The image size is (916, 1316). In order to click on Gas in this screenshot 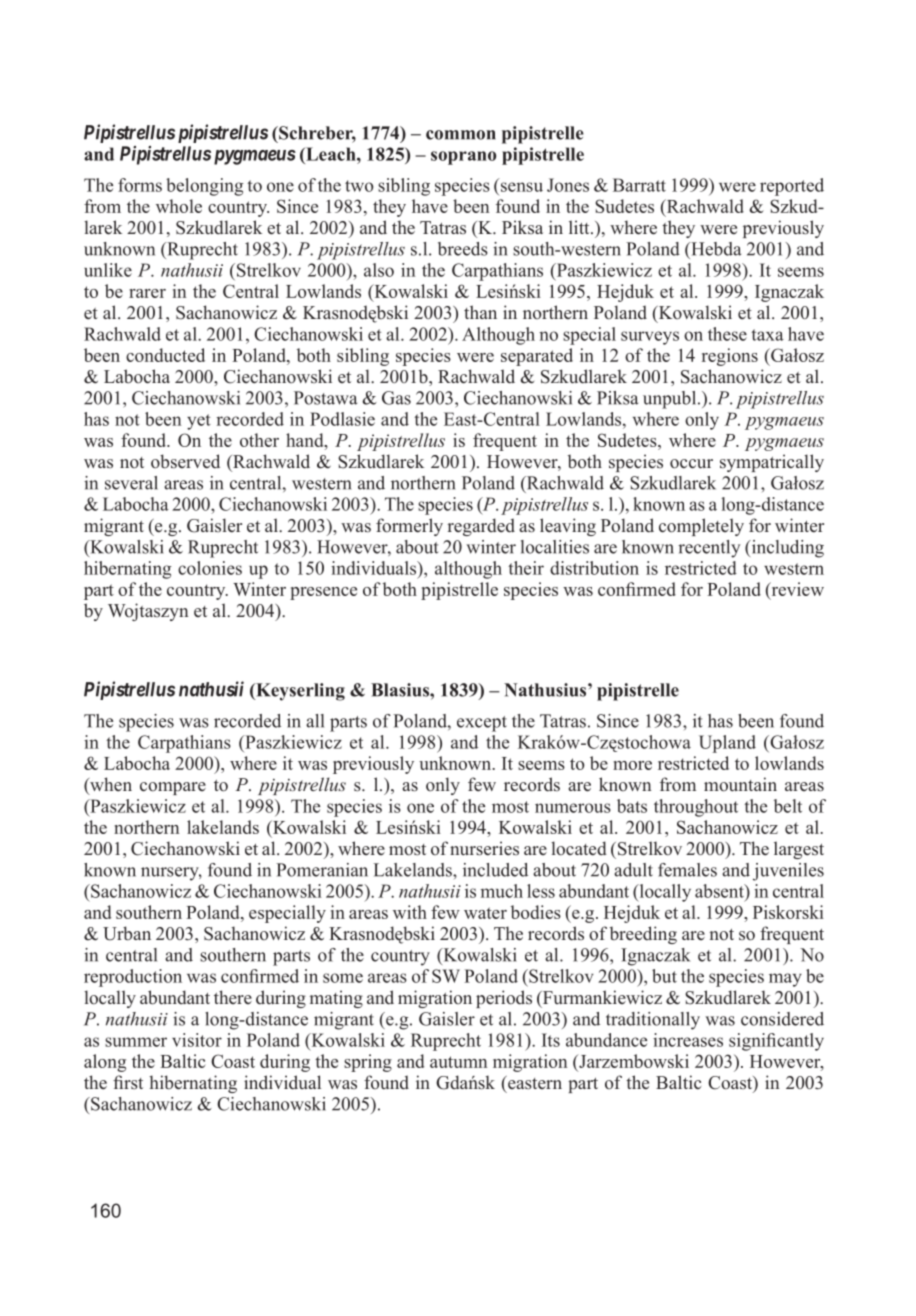, I will do `click(396, 398)`.
